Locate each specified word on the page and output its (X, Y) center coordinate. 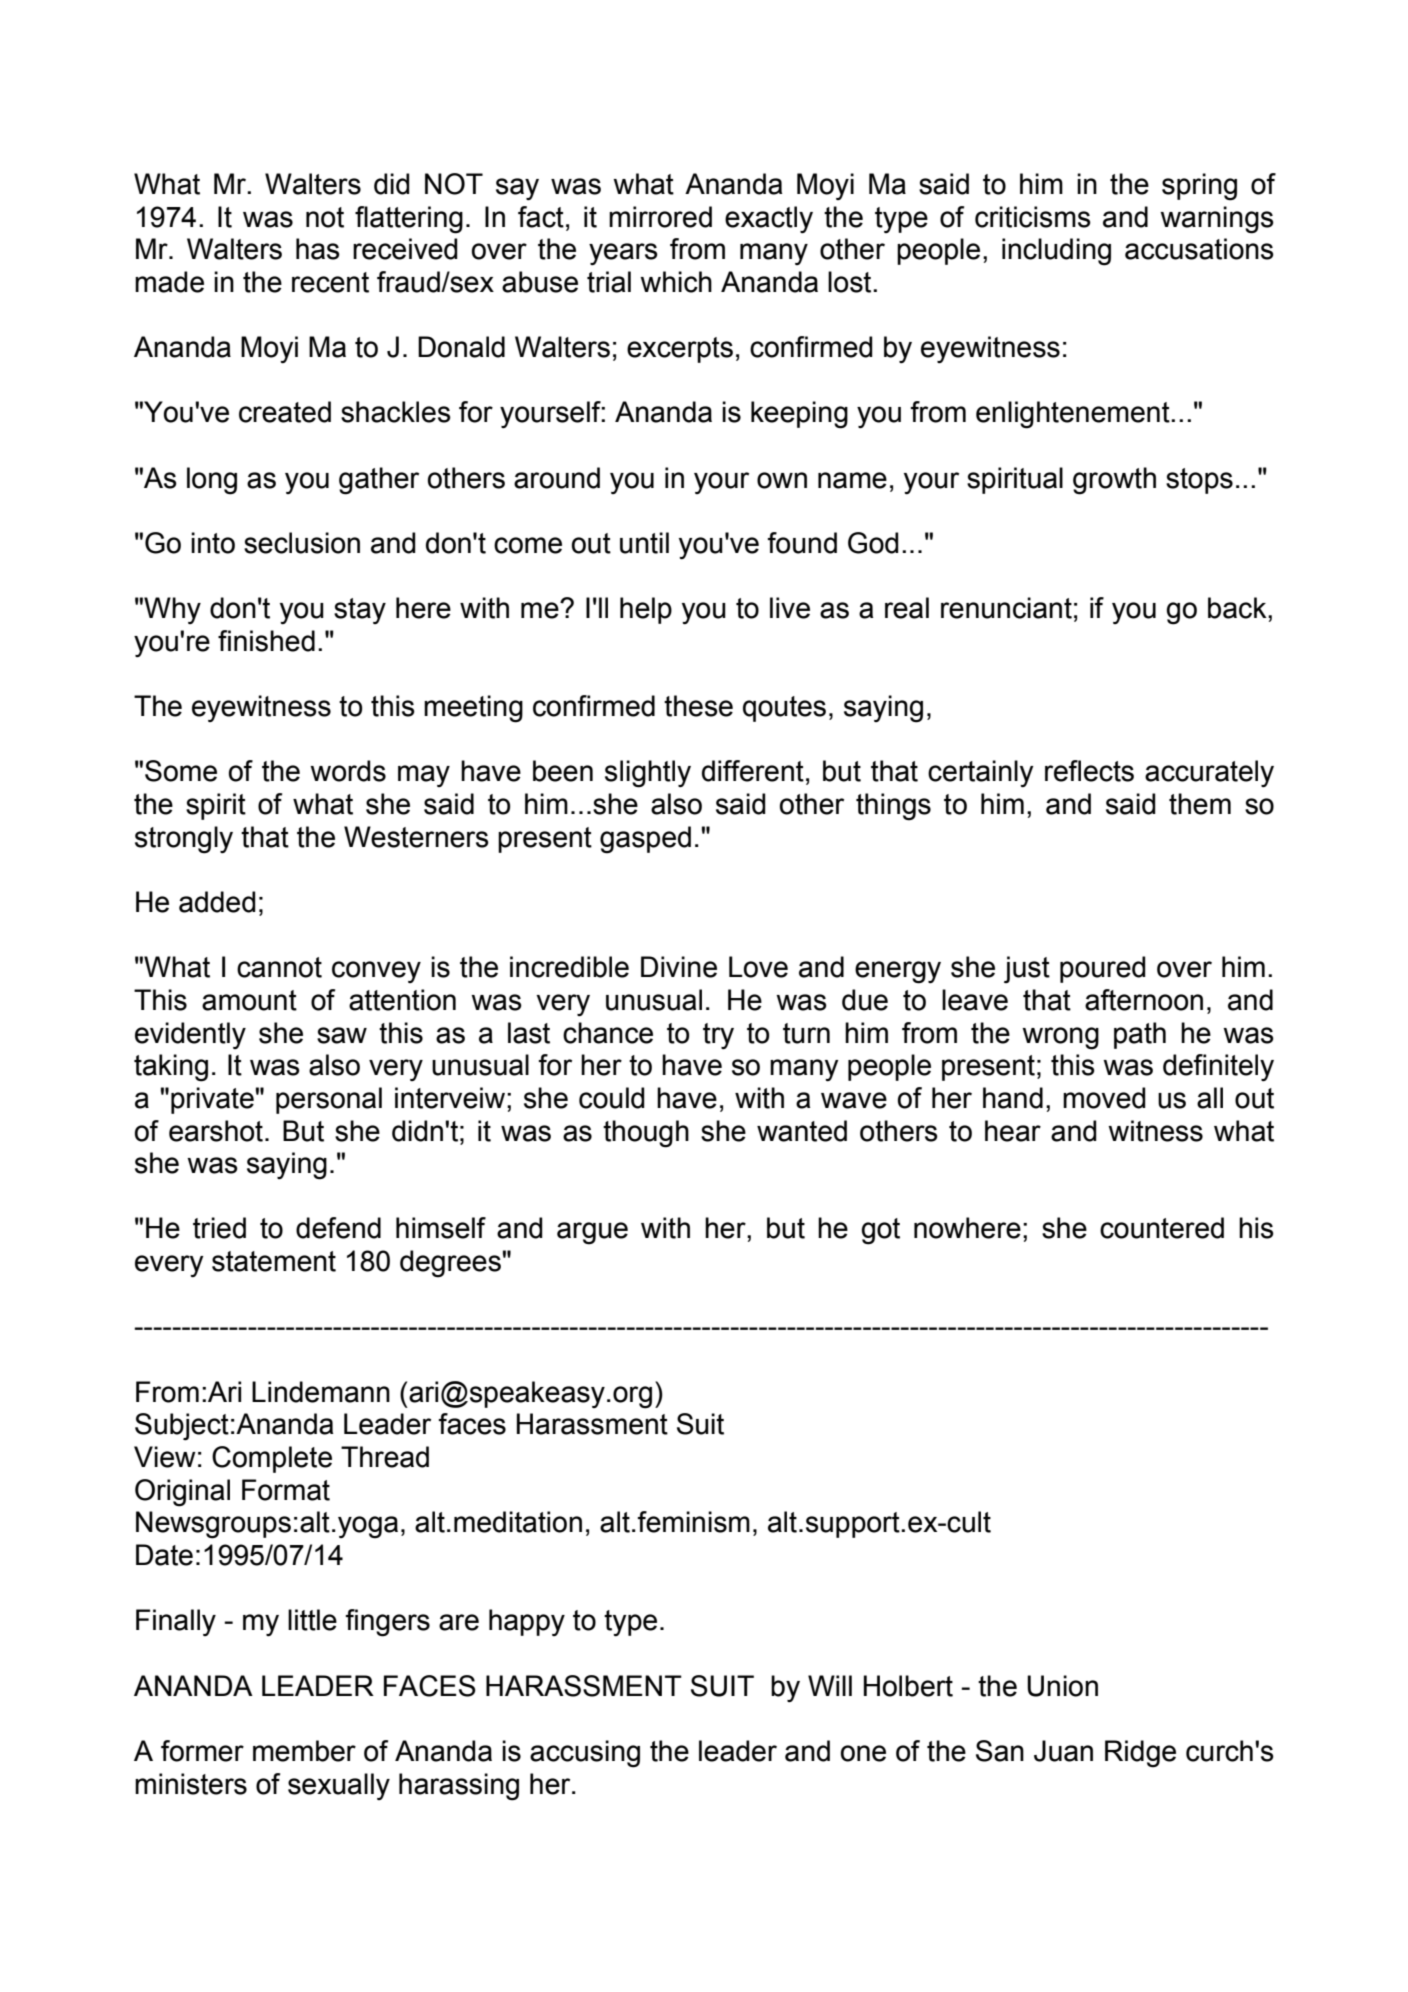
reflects (1089, 771)
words (348, 771)
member (304, 1751)
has (318, 249)
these (698, 706)
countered (1162, 1228)
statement (274, 1261)
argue (592, 1233)
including (1056, 252)
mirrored (660, 217)
